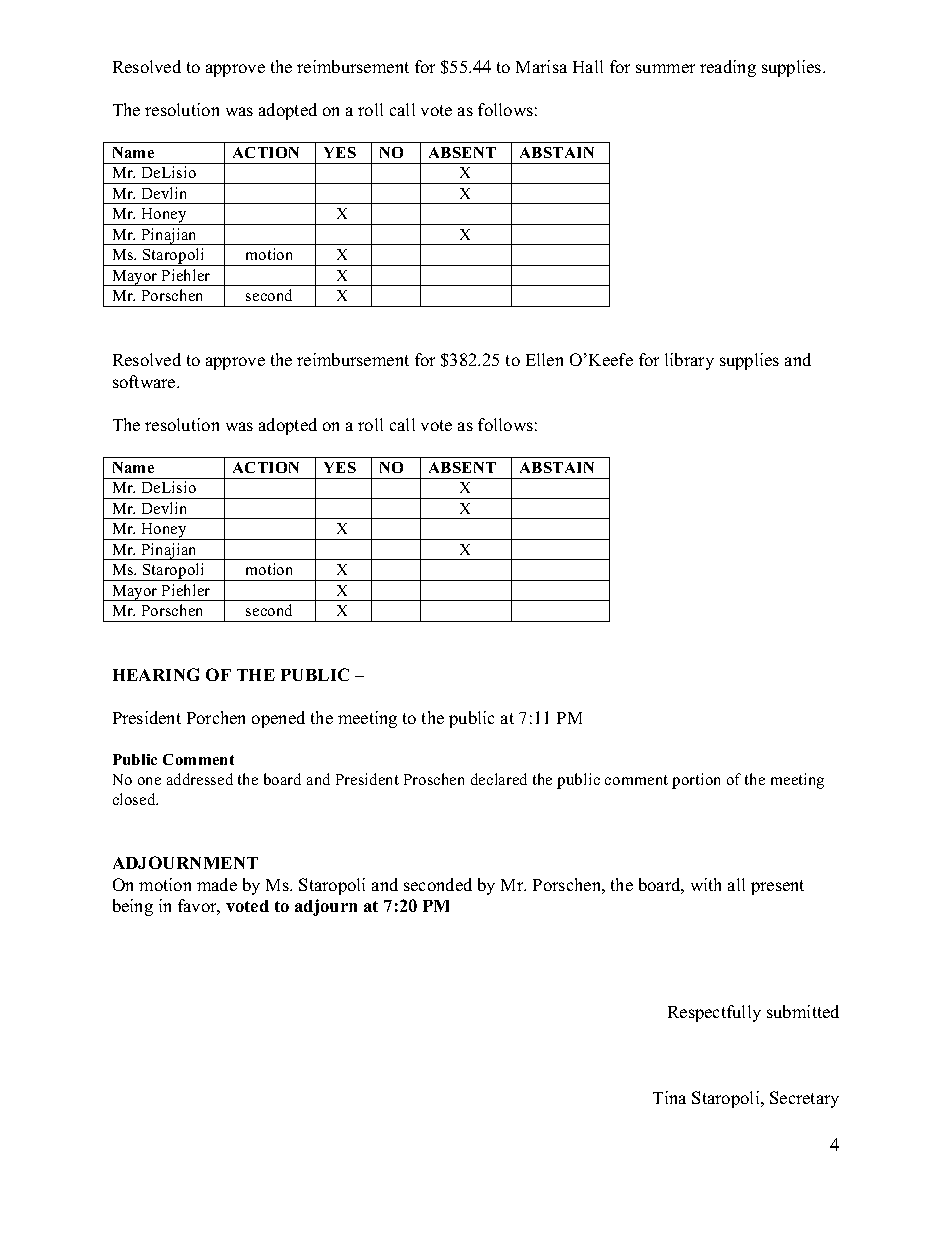  Describe the element at coordinates (728, 68) in the page. I see `reading` at that location.
